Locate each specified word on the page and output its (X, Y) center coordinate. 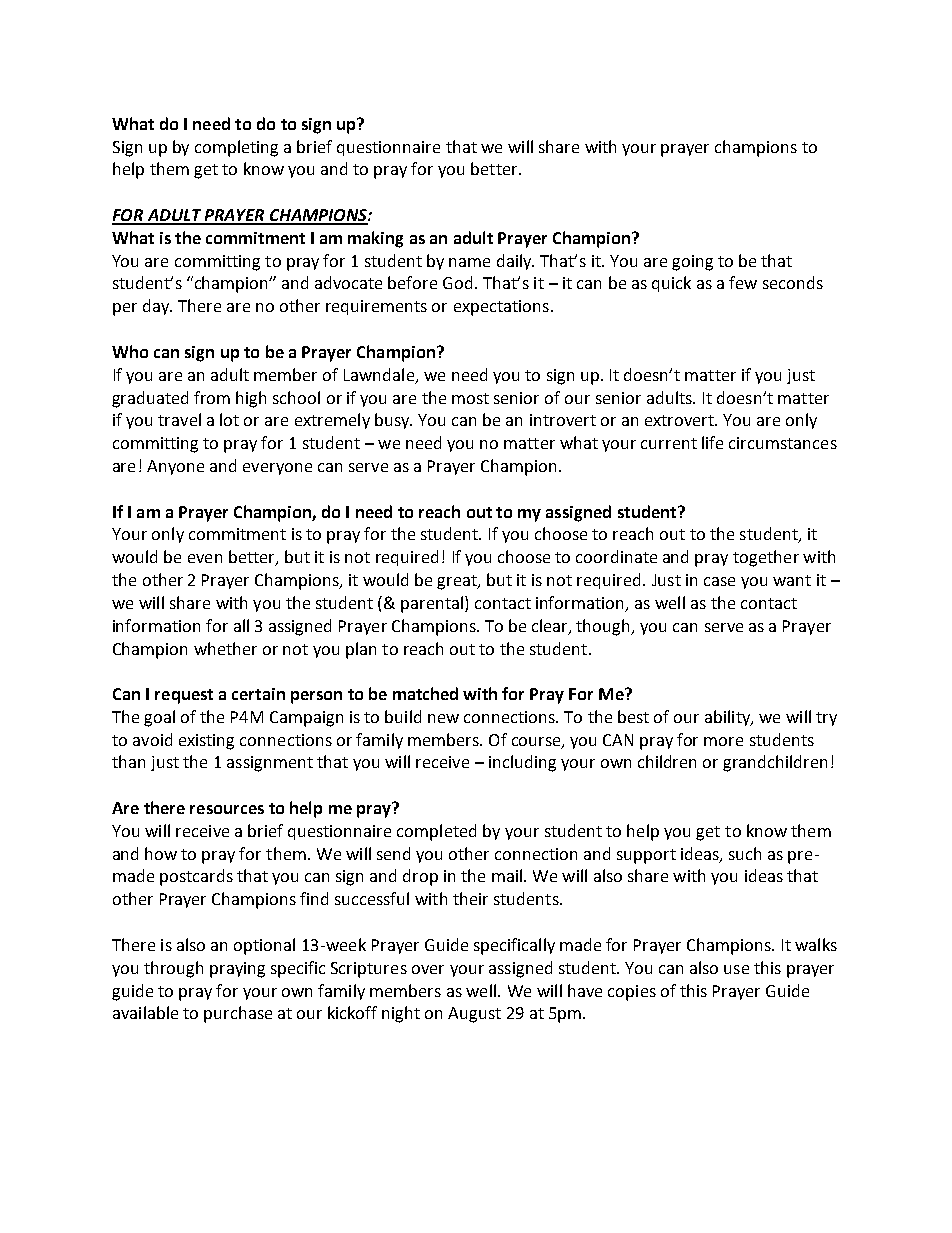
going (692, 263)
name (469, 262)
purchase (238, 1014)
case (719, 581)
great (458, 582)
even (205, 558)
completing (236, 148)
